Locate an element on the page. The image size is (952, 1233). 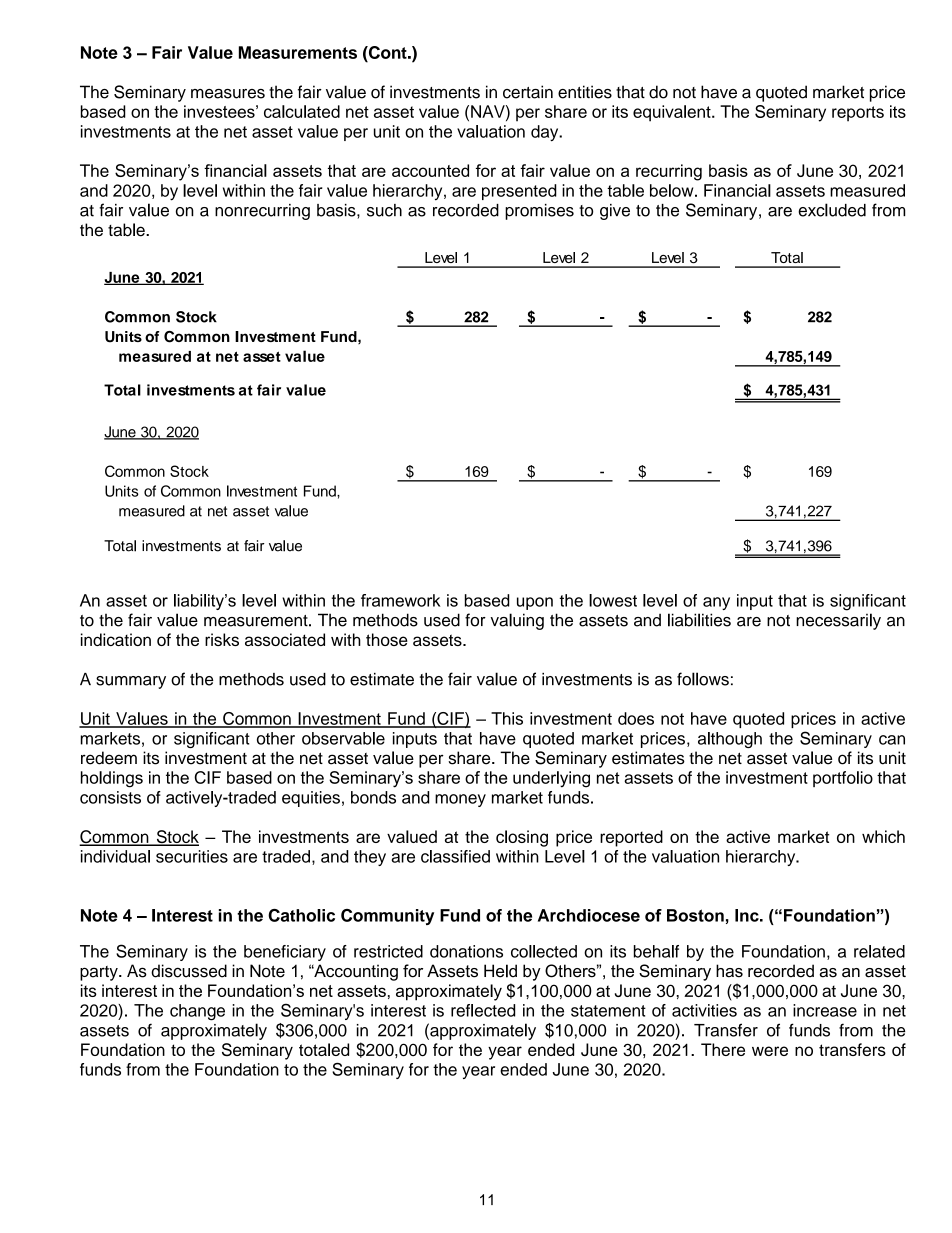
summary is located at coordinates (131, 682).
